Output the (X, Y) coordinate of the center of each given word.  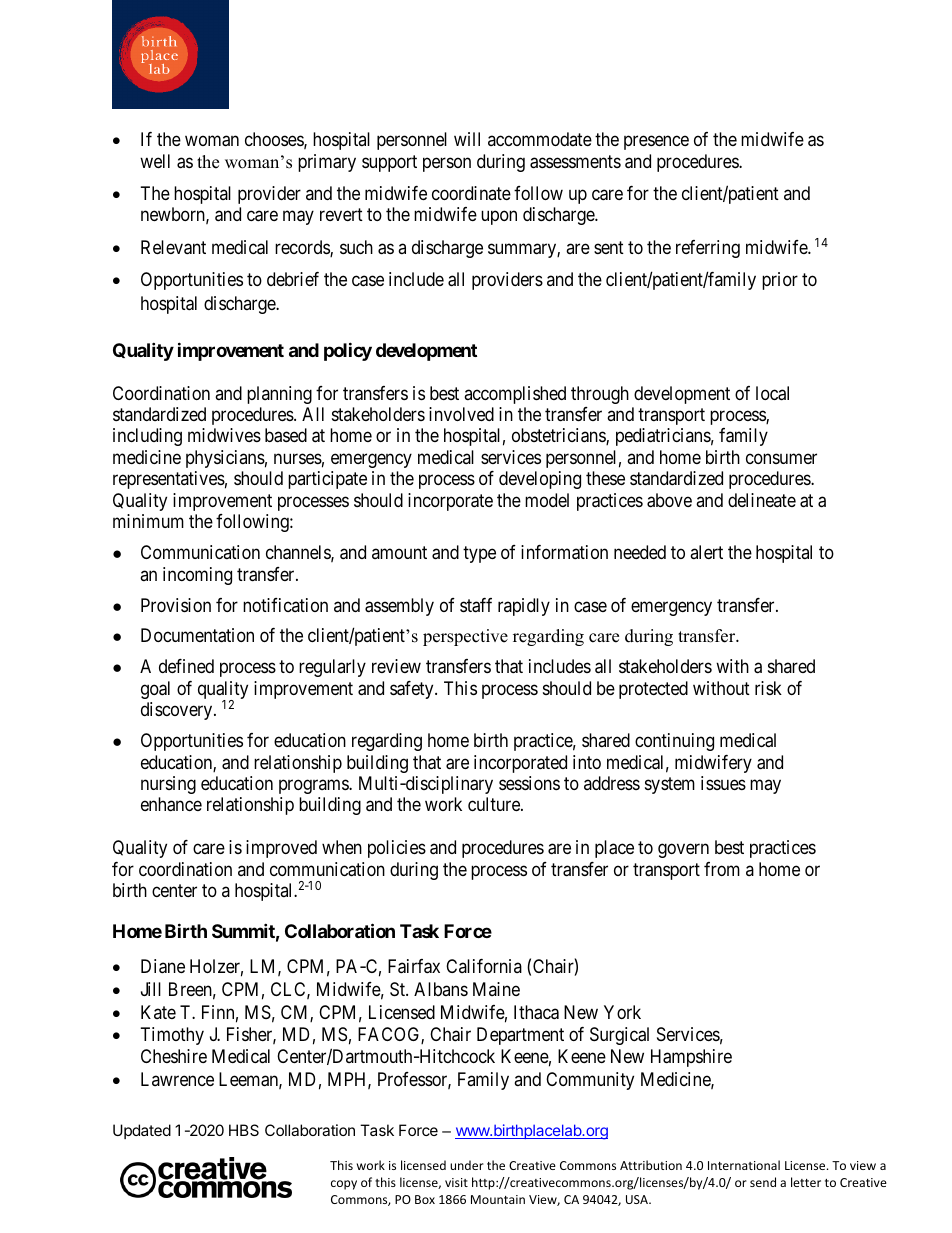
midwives (224, 435)
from (722, 869)
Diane (163, 966)
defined (186, 666)
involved (461, 414)
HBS (244, 1130)
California (484, 966)
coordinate (471, 193)
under (467, 1165)
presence (656, 143)
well (155, 161)
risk (768, 688)
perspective (465, 637)
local (772, 393)
